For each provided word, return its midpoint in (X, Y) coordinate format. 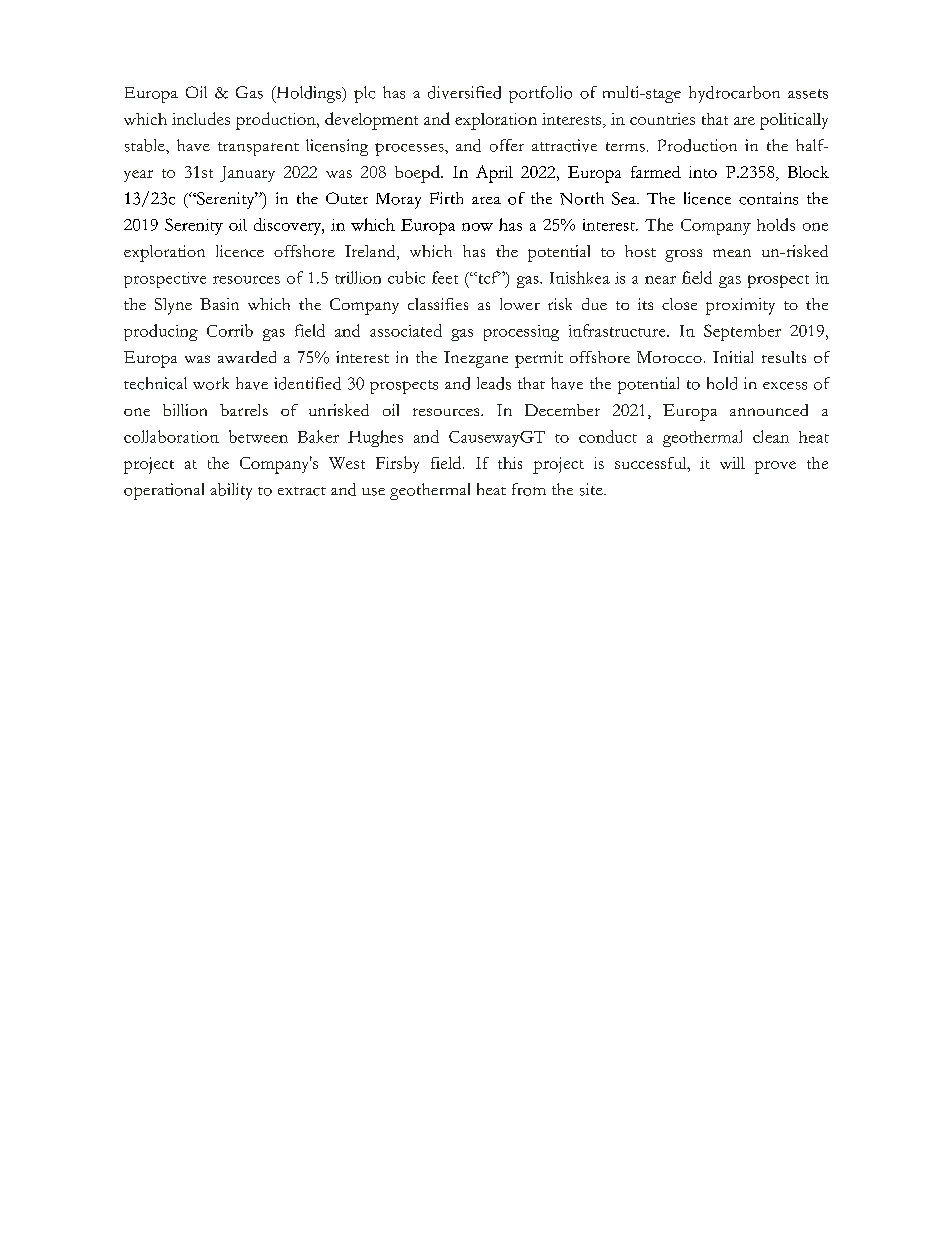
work (211, 383)
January (247, 174)
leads (494, 383)
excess (785, 386)
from (529, 489)
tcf (488, 277)
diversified (464, 92)
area (486, 200)
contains (768, 198)
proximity (740, 306)
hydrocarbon (734, 94)
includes (201, 118)
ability (231, 491)
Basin (219, 304)
